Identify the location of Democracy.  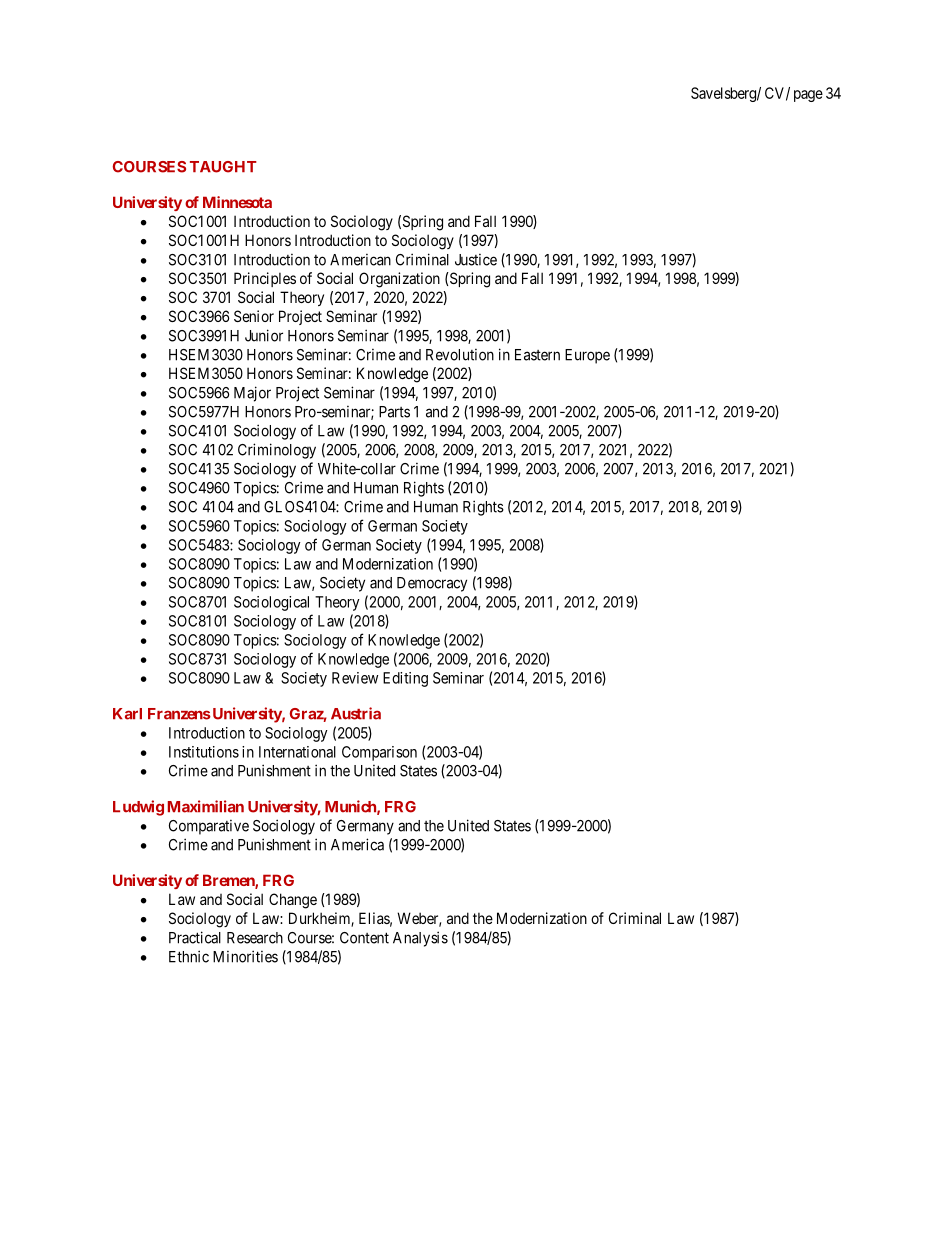
(432, 584).
